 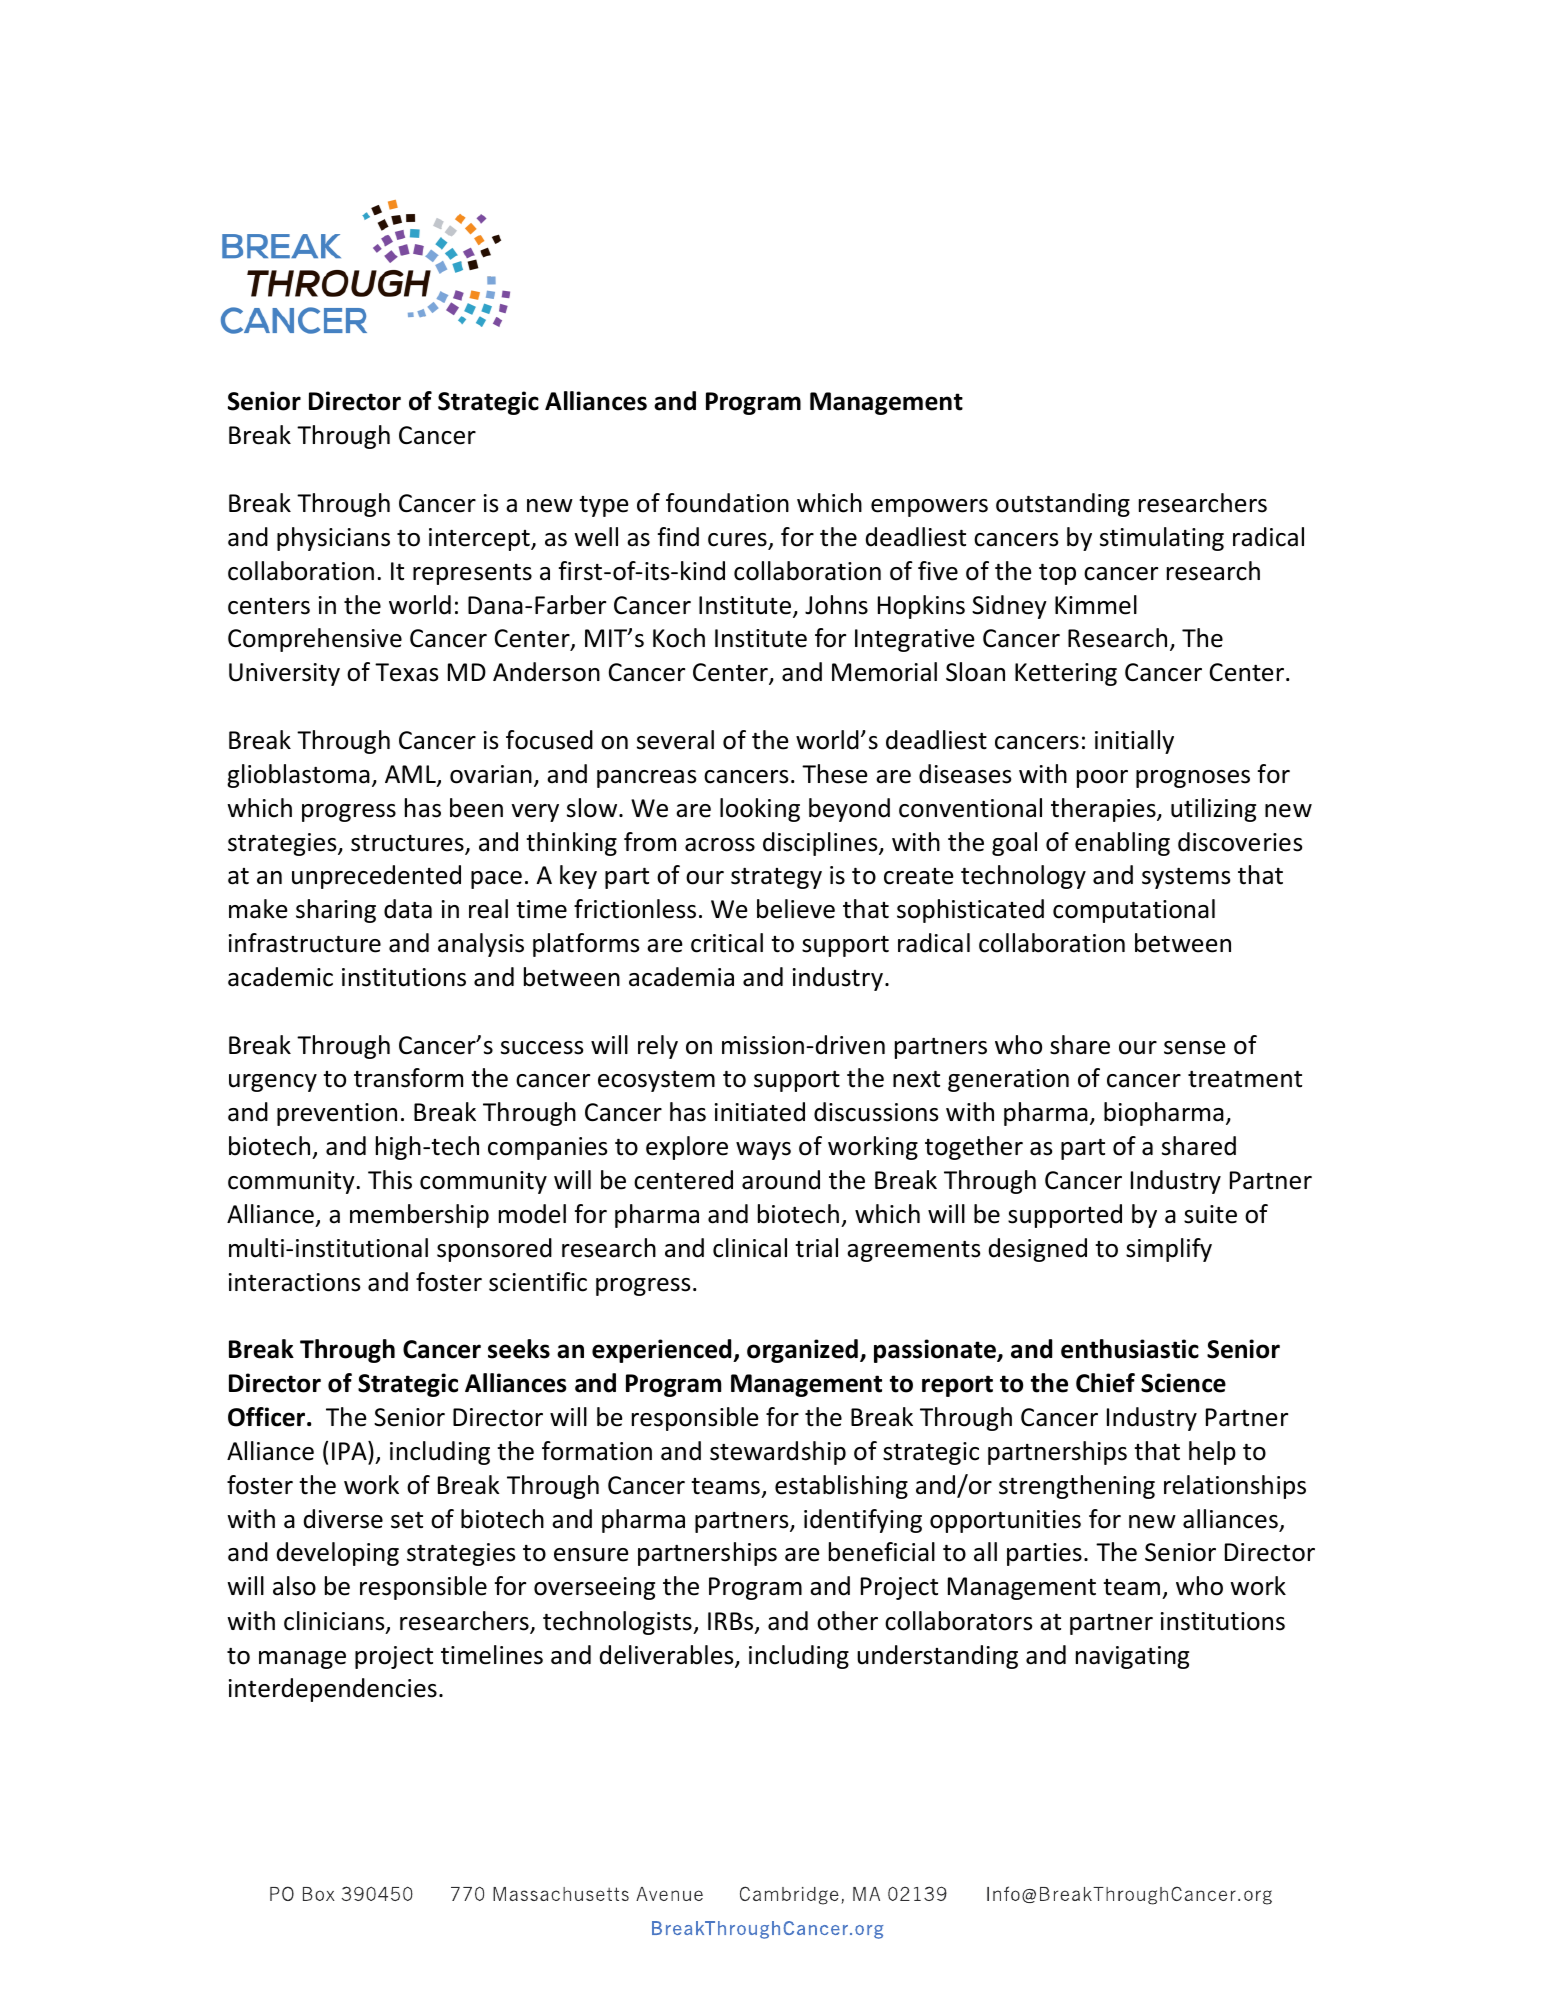 What do you see at coordinates (1162, 539) in the page?
I see `stimulating` at bounding box center [1162, 539].
